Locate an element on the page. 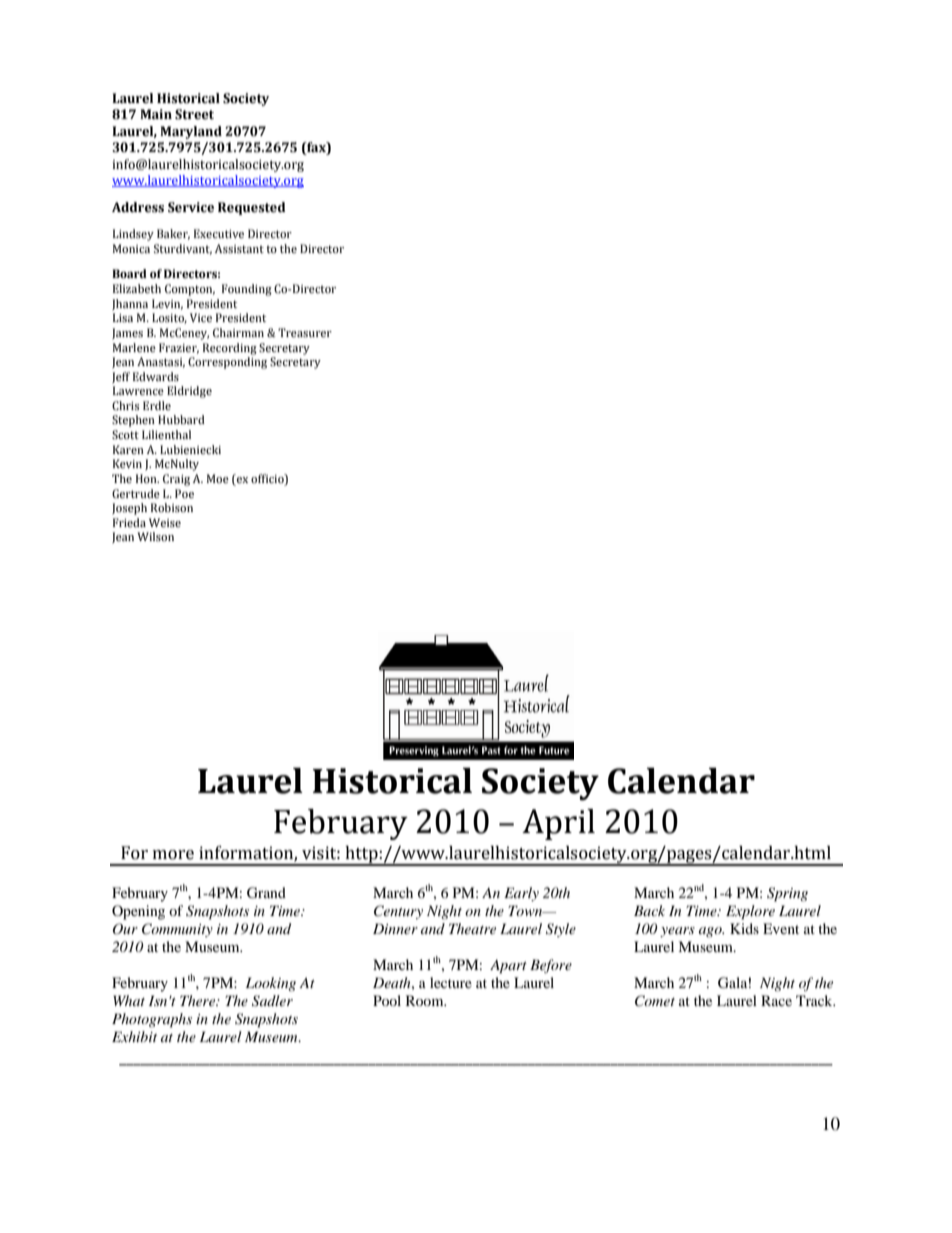 The height and width of the image is (1233, 952). Requested is located at coordinates (252, 208).
